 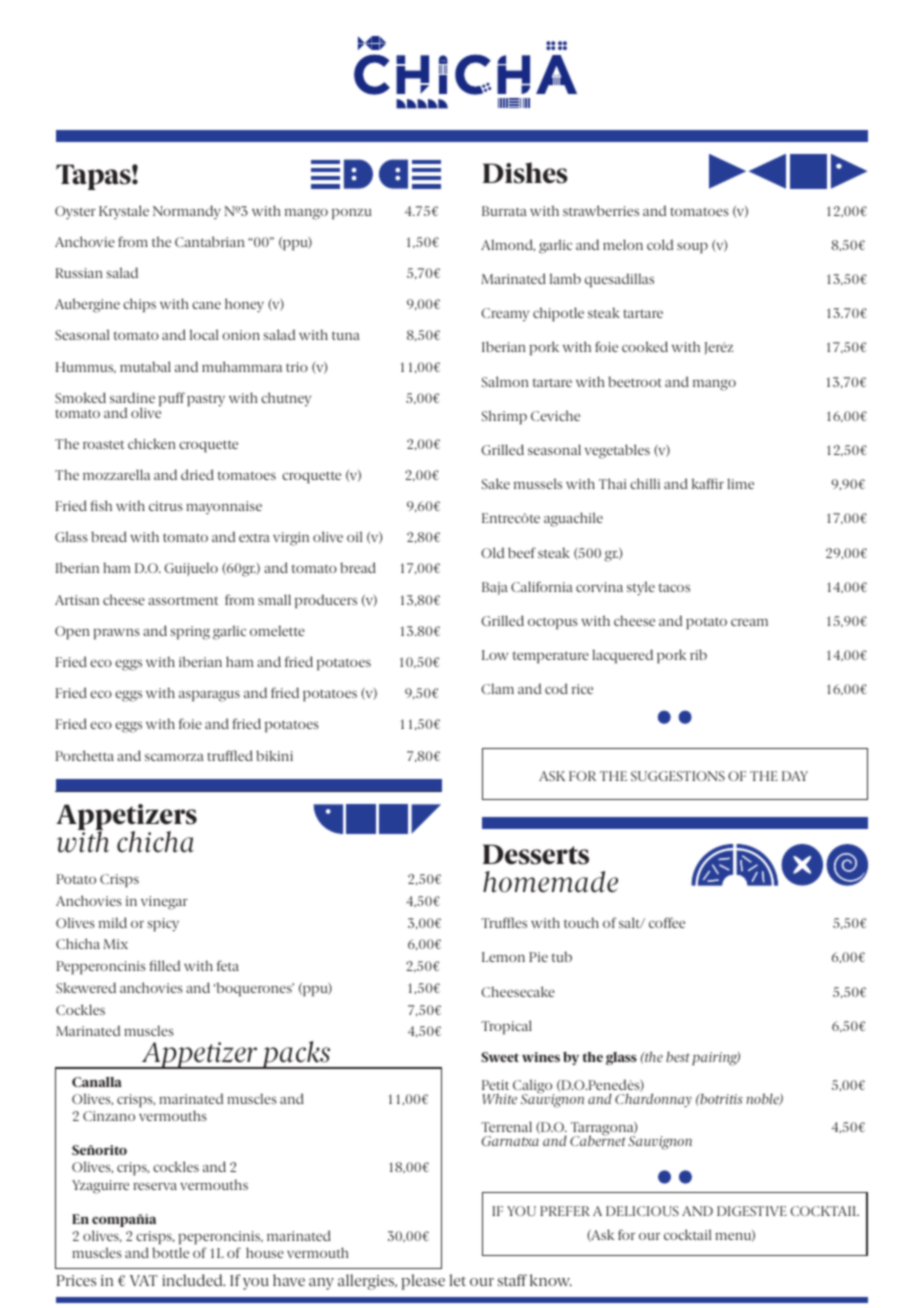 What do you see at coordinates (692, 247) in the screenshot?
I see `soup` at bounding box center [692, 247].
